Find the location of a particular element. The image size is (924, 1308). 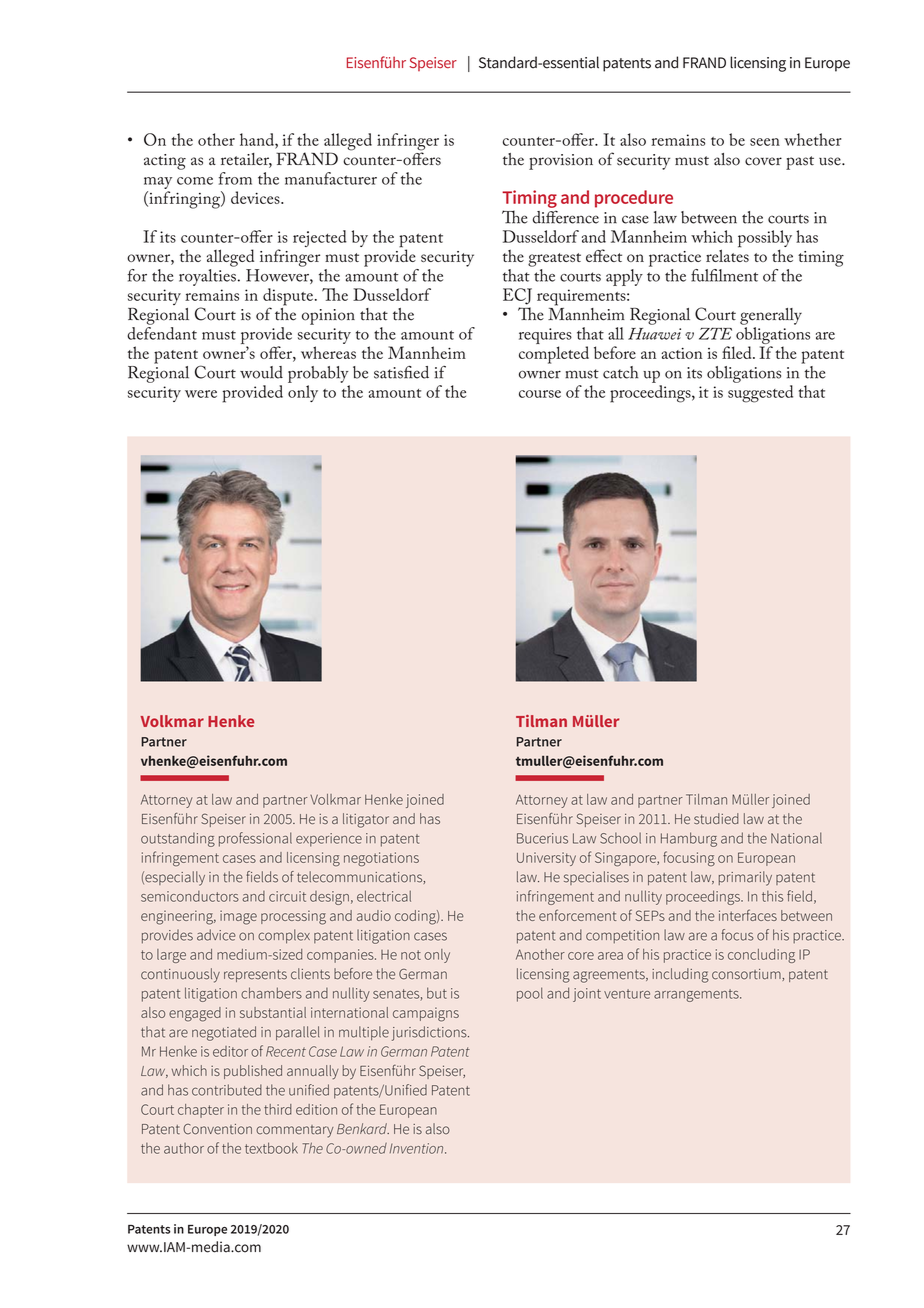

from is located at coordinates (235, 178).
